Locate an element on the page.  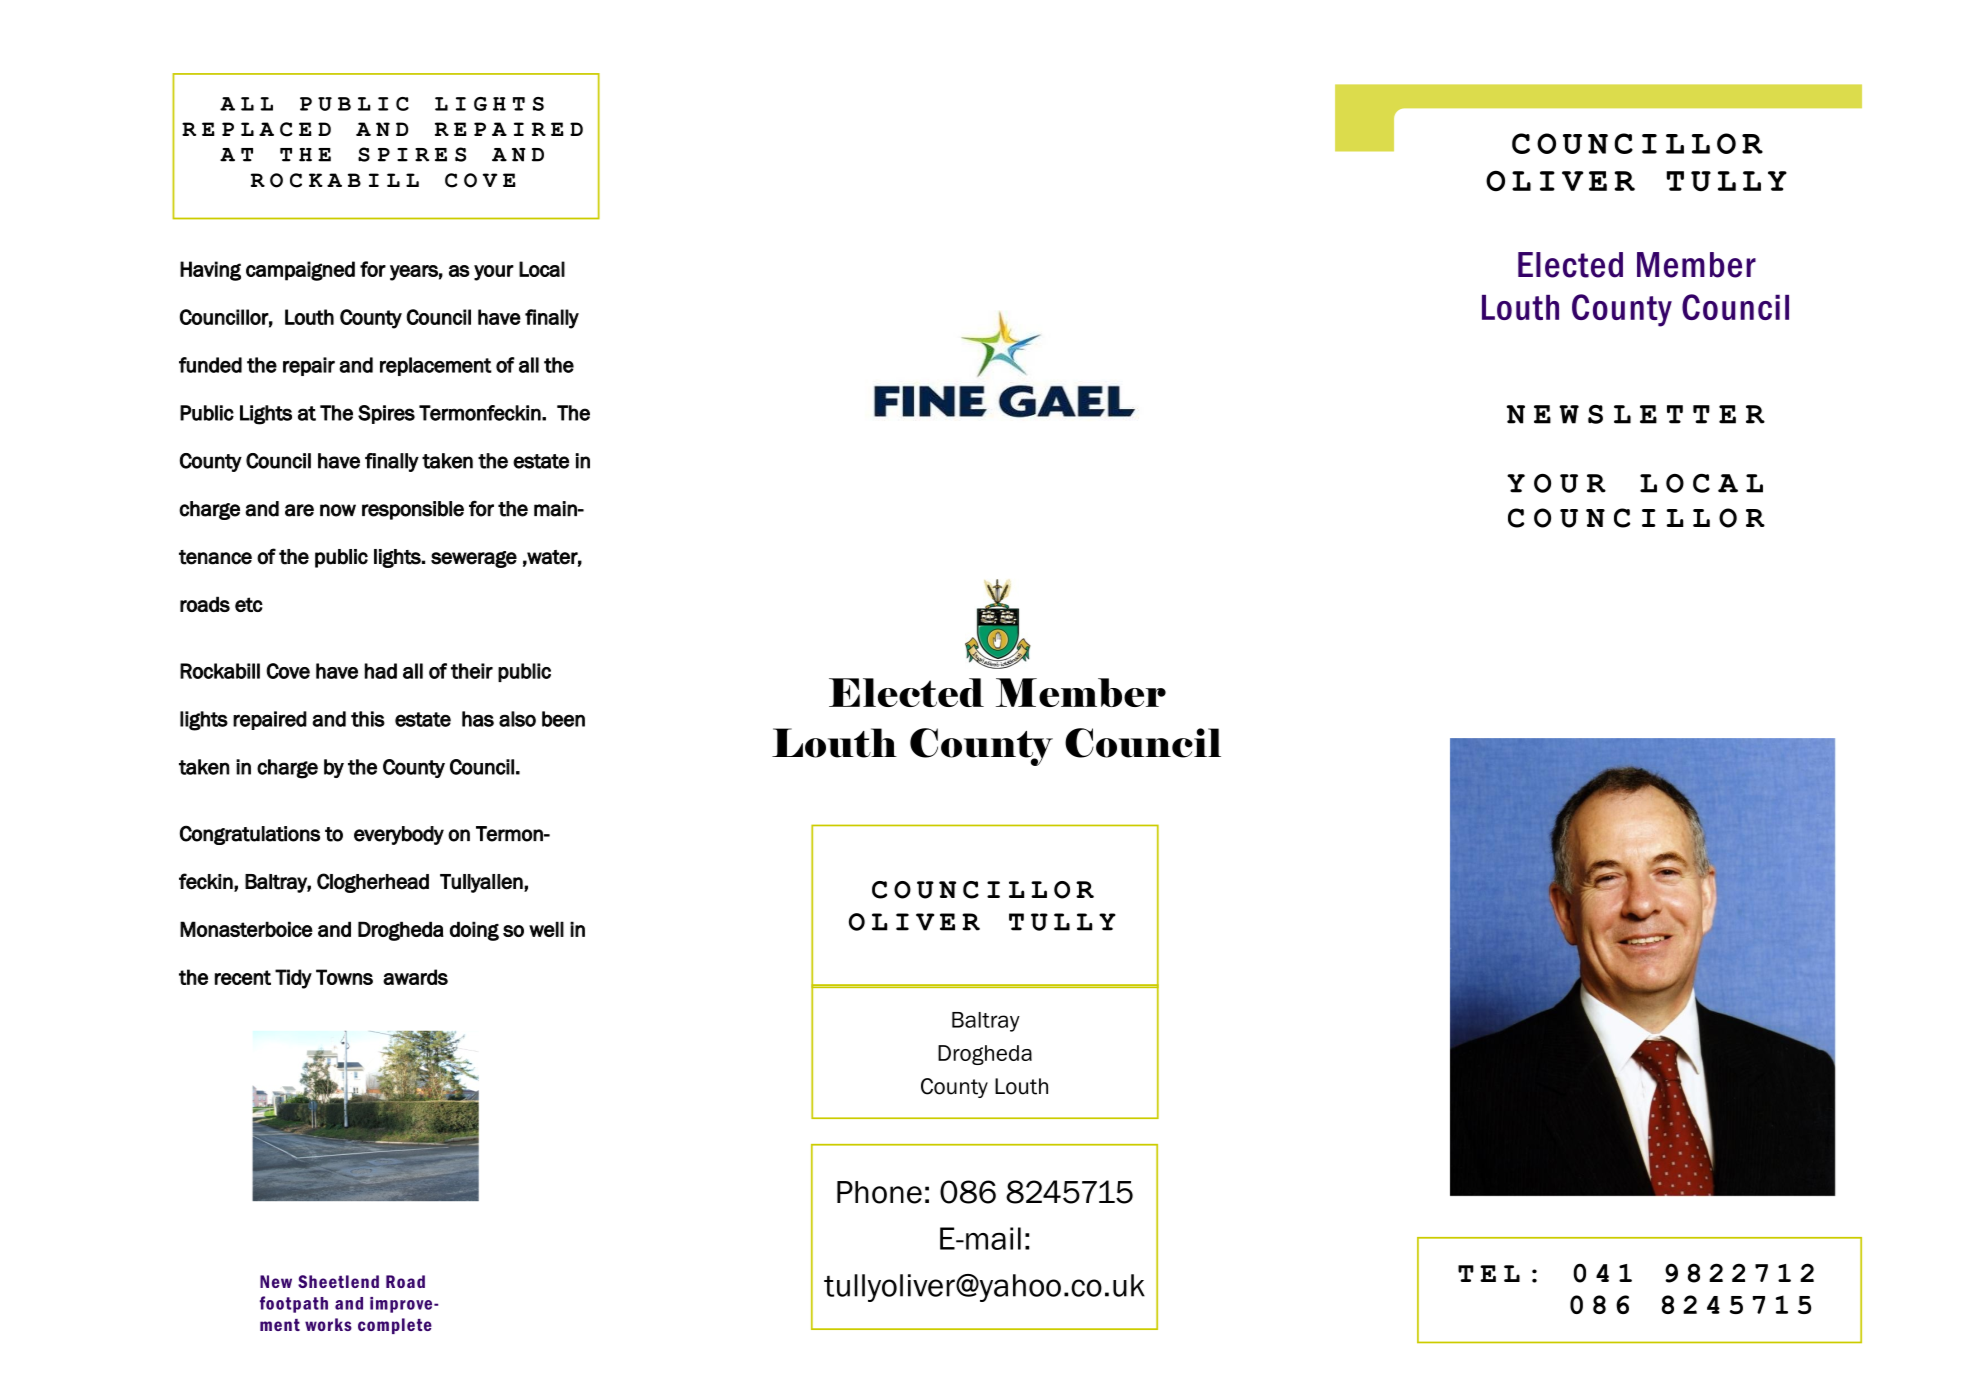
well is located at coordinates (546, 929).
